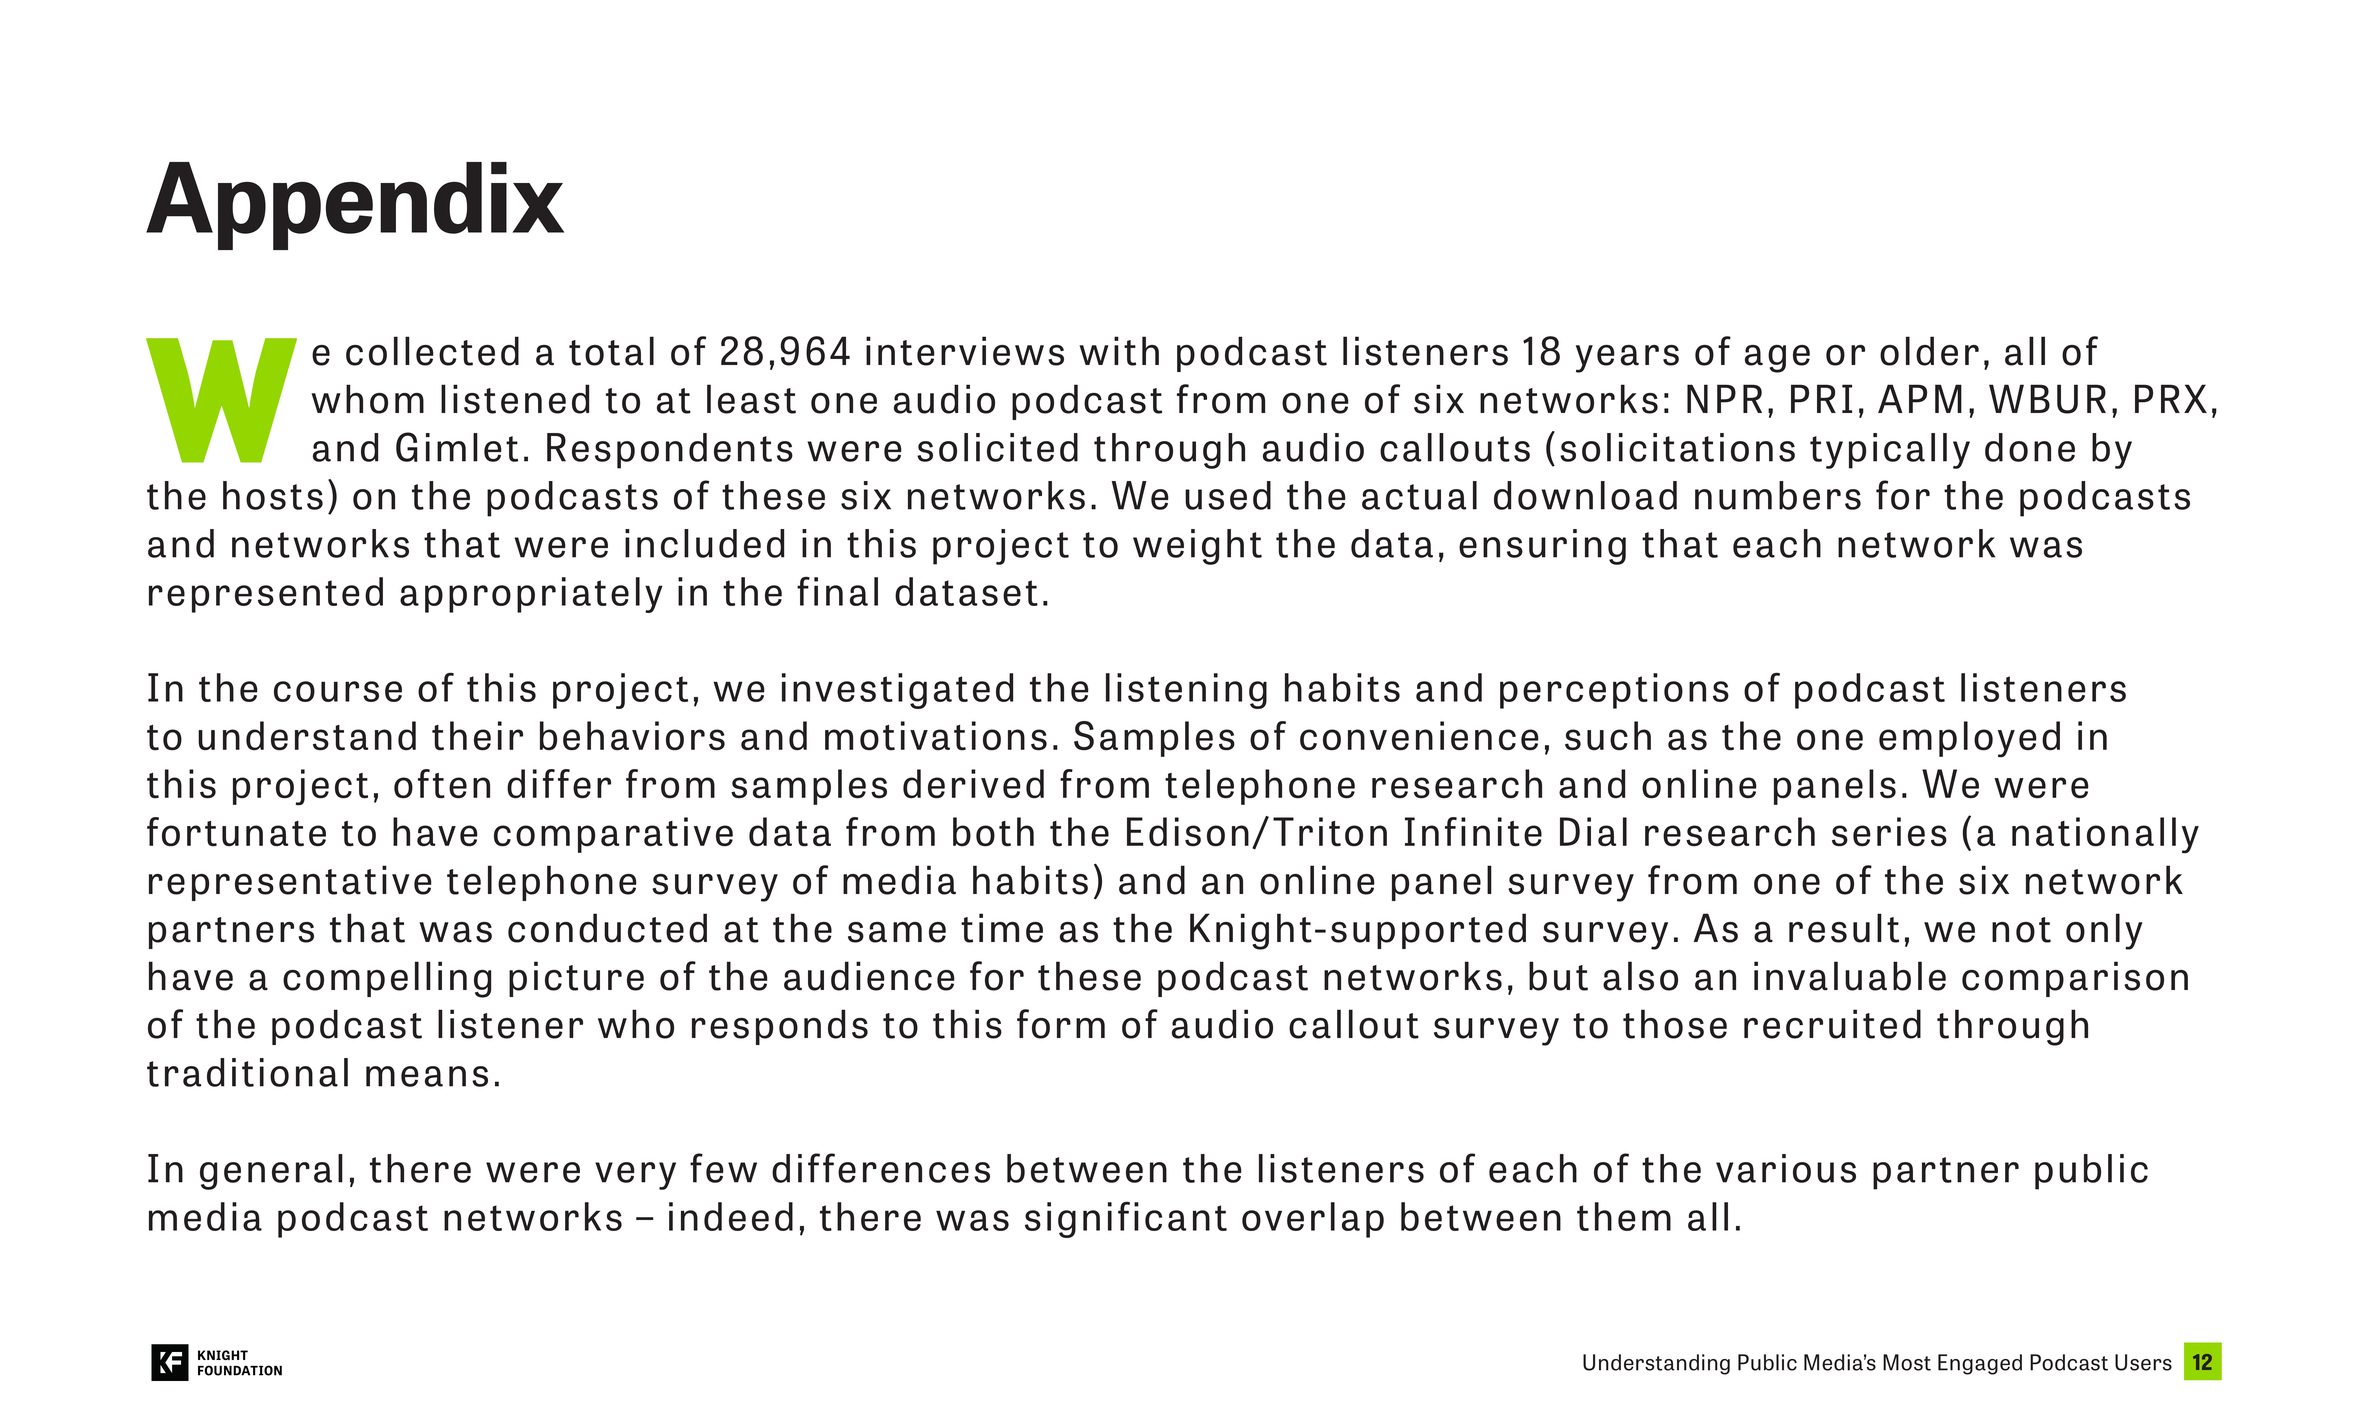 The height and width of the page is (1421, 2369). What do you see at coordinates (1850, 976) in the page?
I see `invaluable` at bounding box center [1850, 976].
